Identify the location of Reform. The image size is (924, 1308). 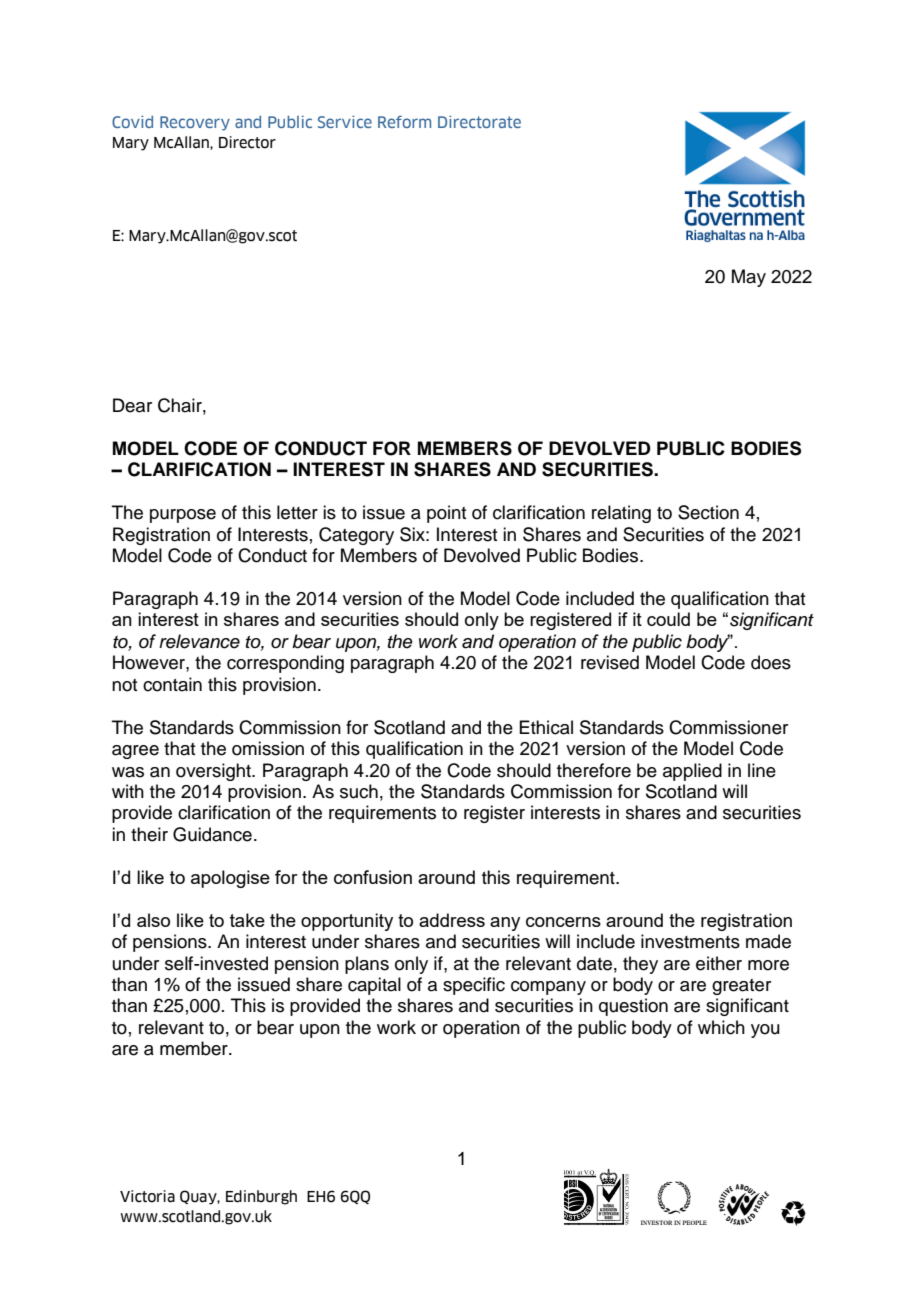
(404, 121).
